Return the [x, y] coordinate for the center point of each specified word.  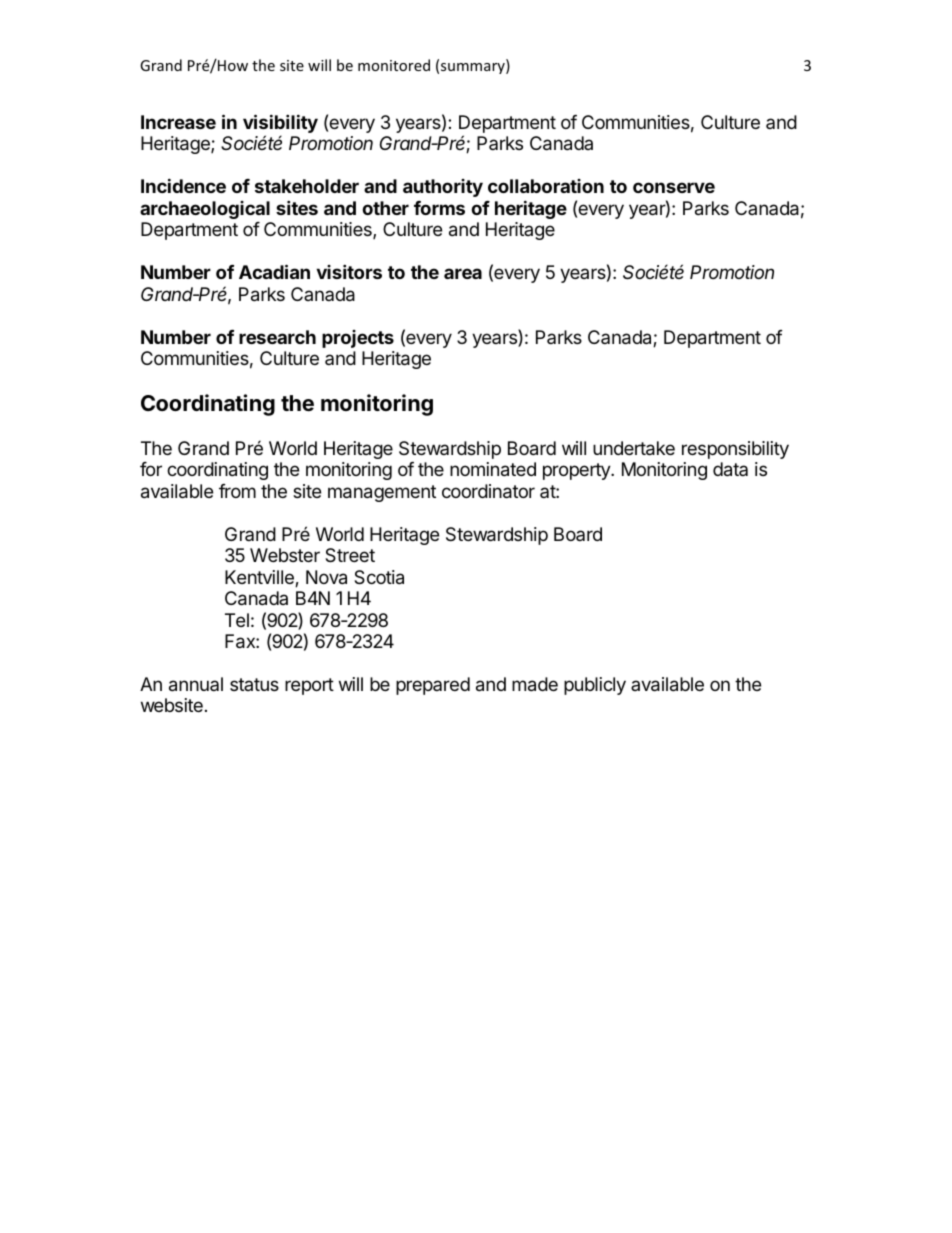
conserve [674, 187]
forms [439, 208]
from [237, 491]
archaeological [205, 210]
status [254, 684]
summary [474, 68]
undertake [634, 448]
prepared [433, 686]
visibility [280, 125]
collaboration [546, 186]
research [277, 337]
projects [358, 339]
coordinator [488, 491]
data [730, 469]
